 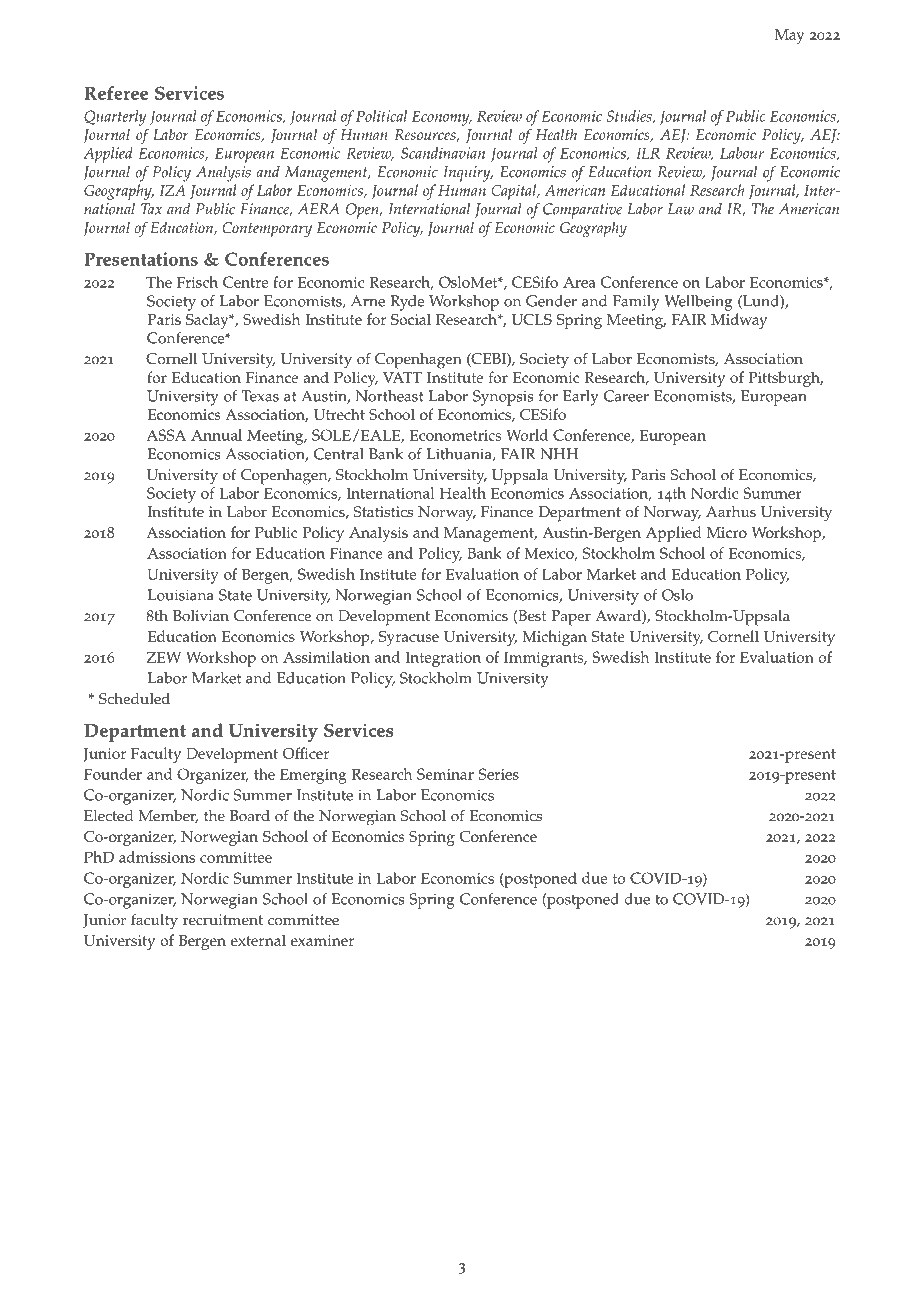 I want to click on recruitment, so click(x=223, y=920).
